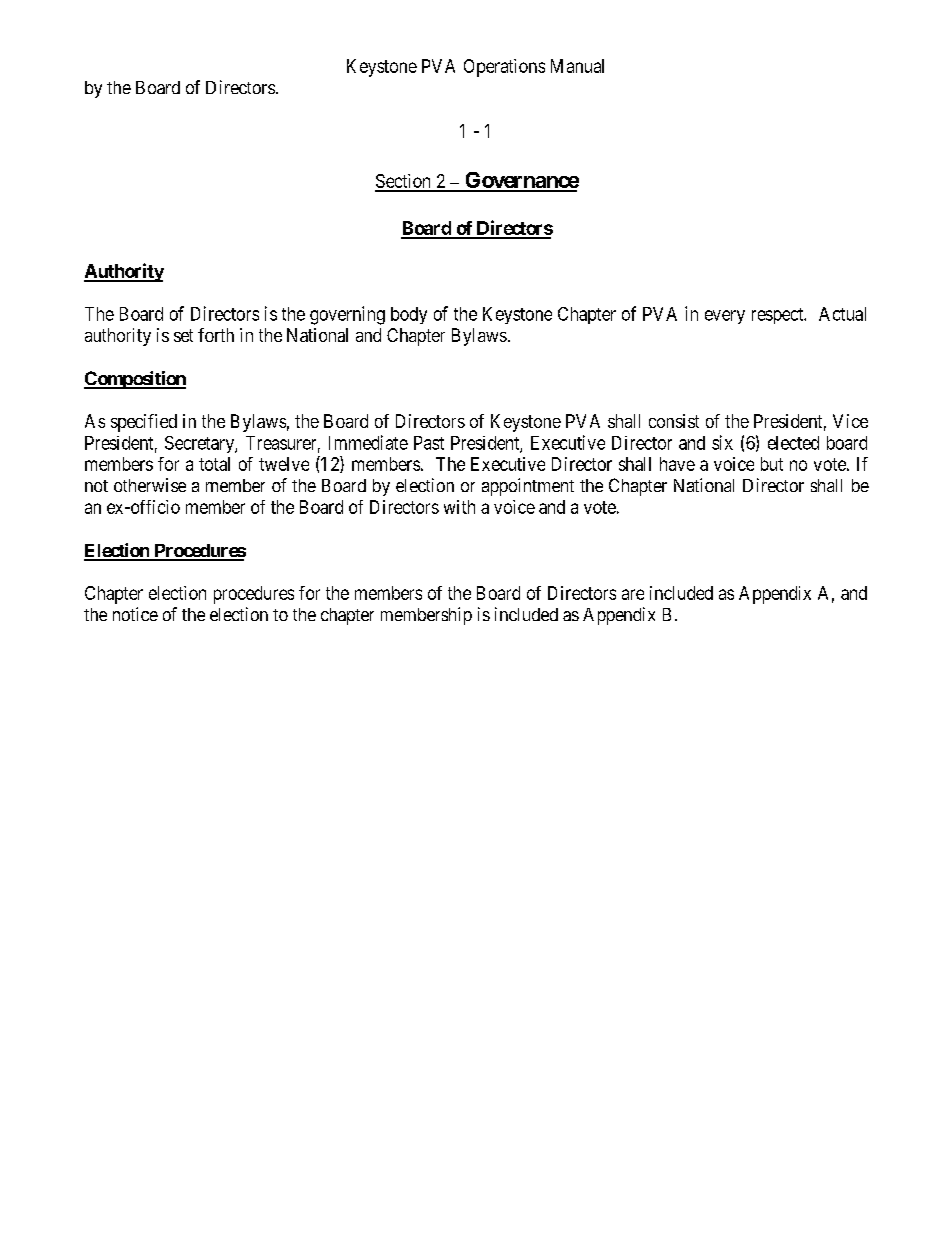  What do you see at coordinates (214, 464) in the document?
I see `total` at bounding box center [214, 464].
